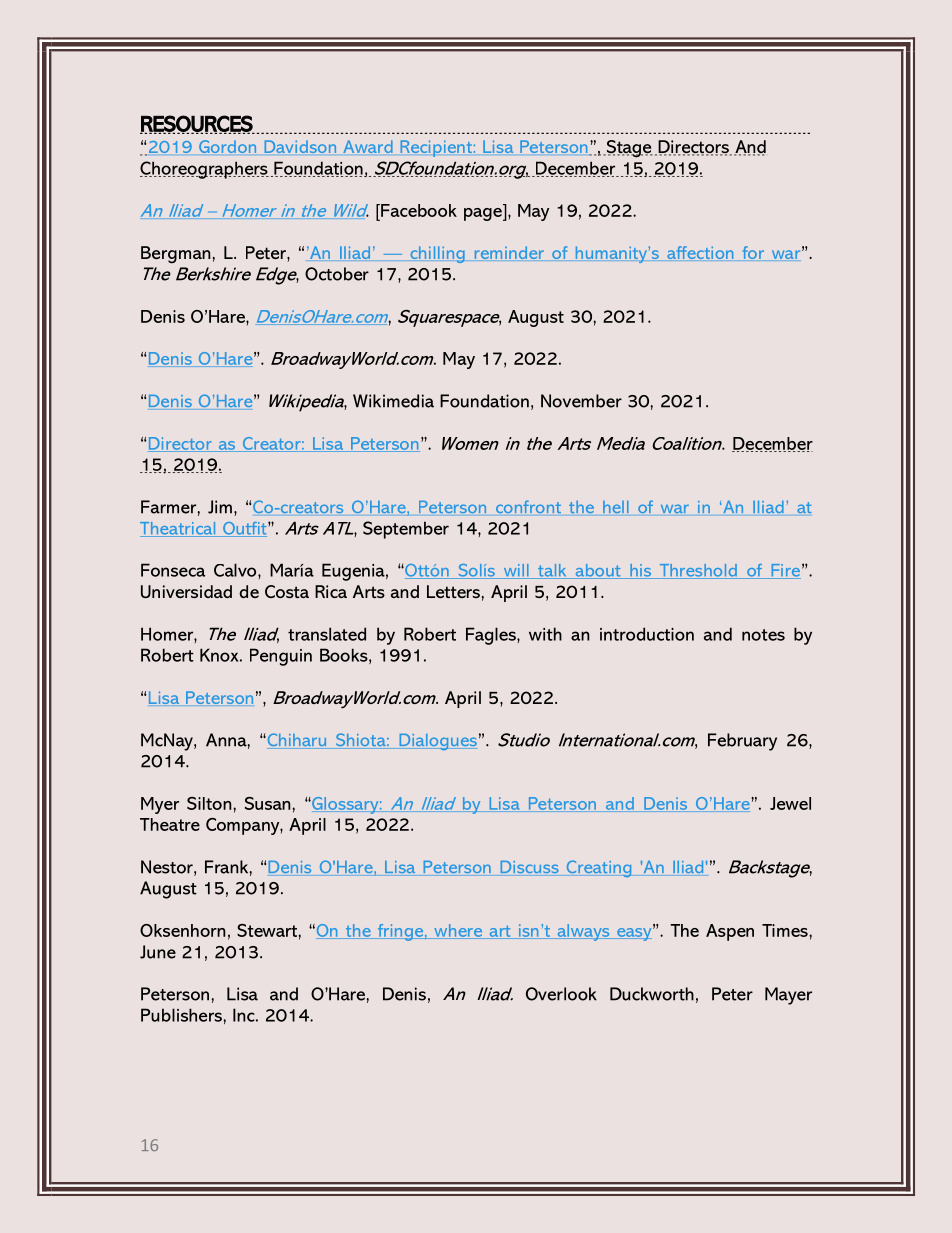 The image size is (952, 1233). Describe the element at coordinates (227, 146) in the document. I see `Gordon` at that location.
